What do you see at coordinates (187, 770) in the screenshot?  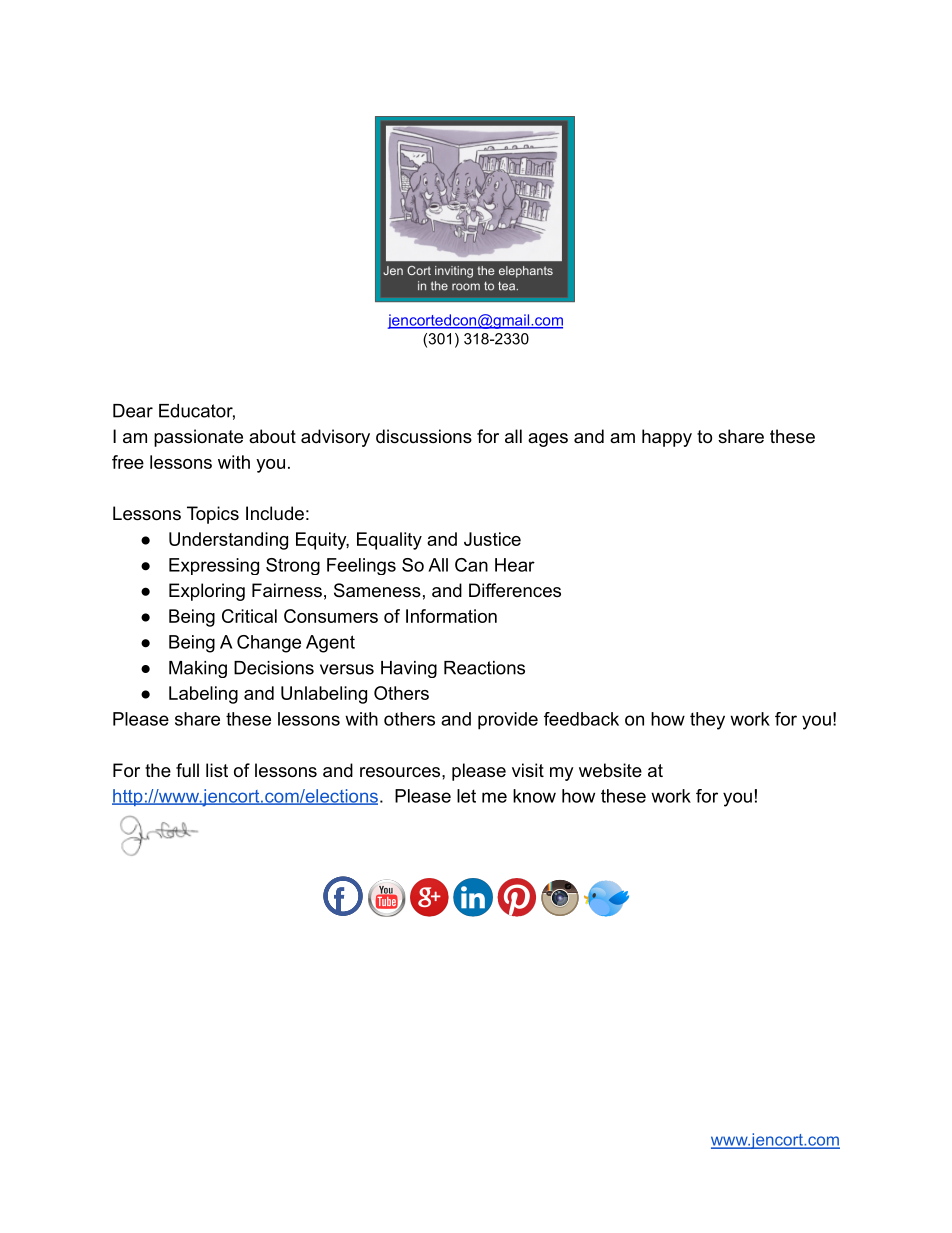 I see `full` at bounding box center [187, 770].
